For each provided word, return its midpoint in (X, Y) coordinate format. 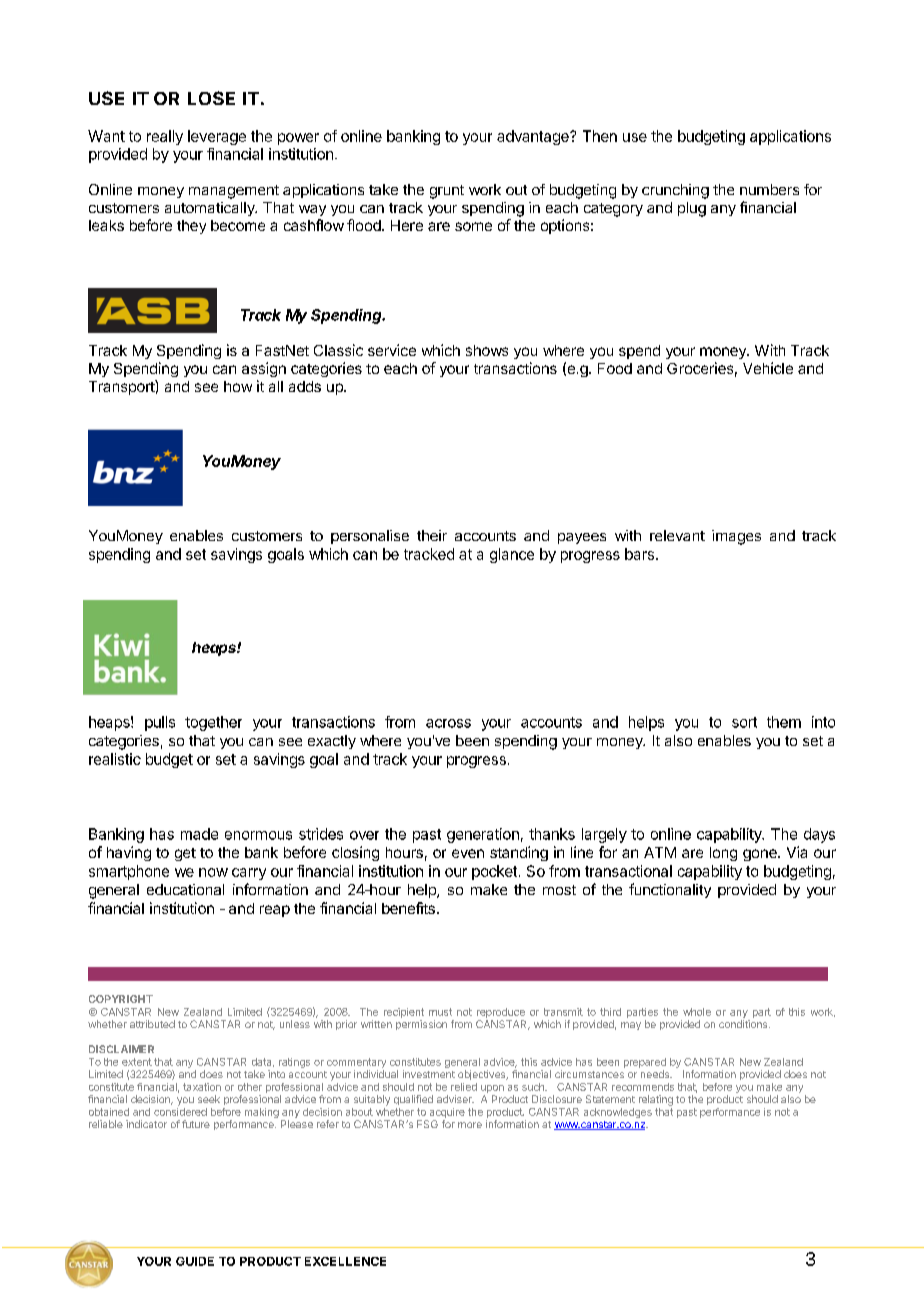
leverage (217, 137)
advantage (534, 137)
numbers (769, 189)
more (470, 1125)
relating (656, 1100)
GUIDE (195, 1261)
